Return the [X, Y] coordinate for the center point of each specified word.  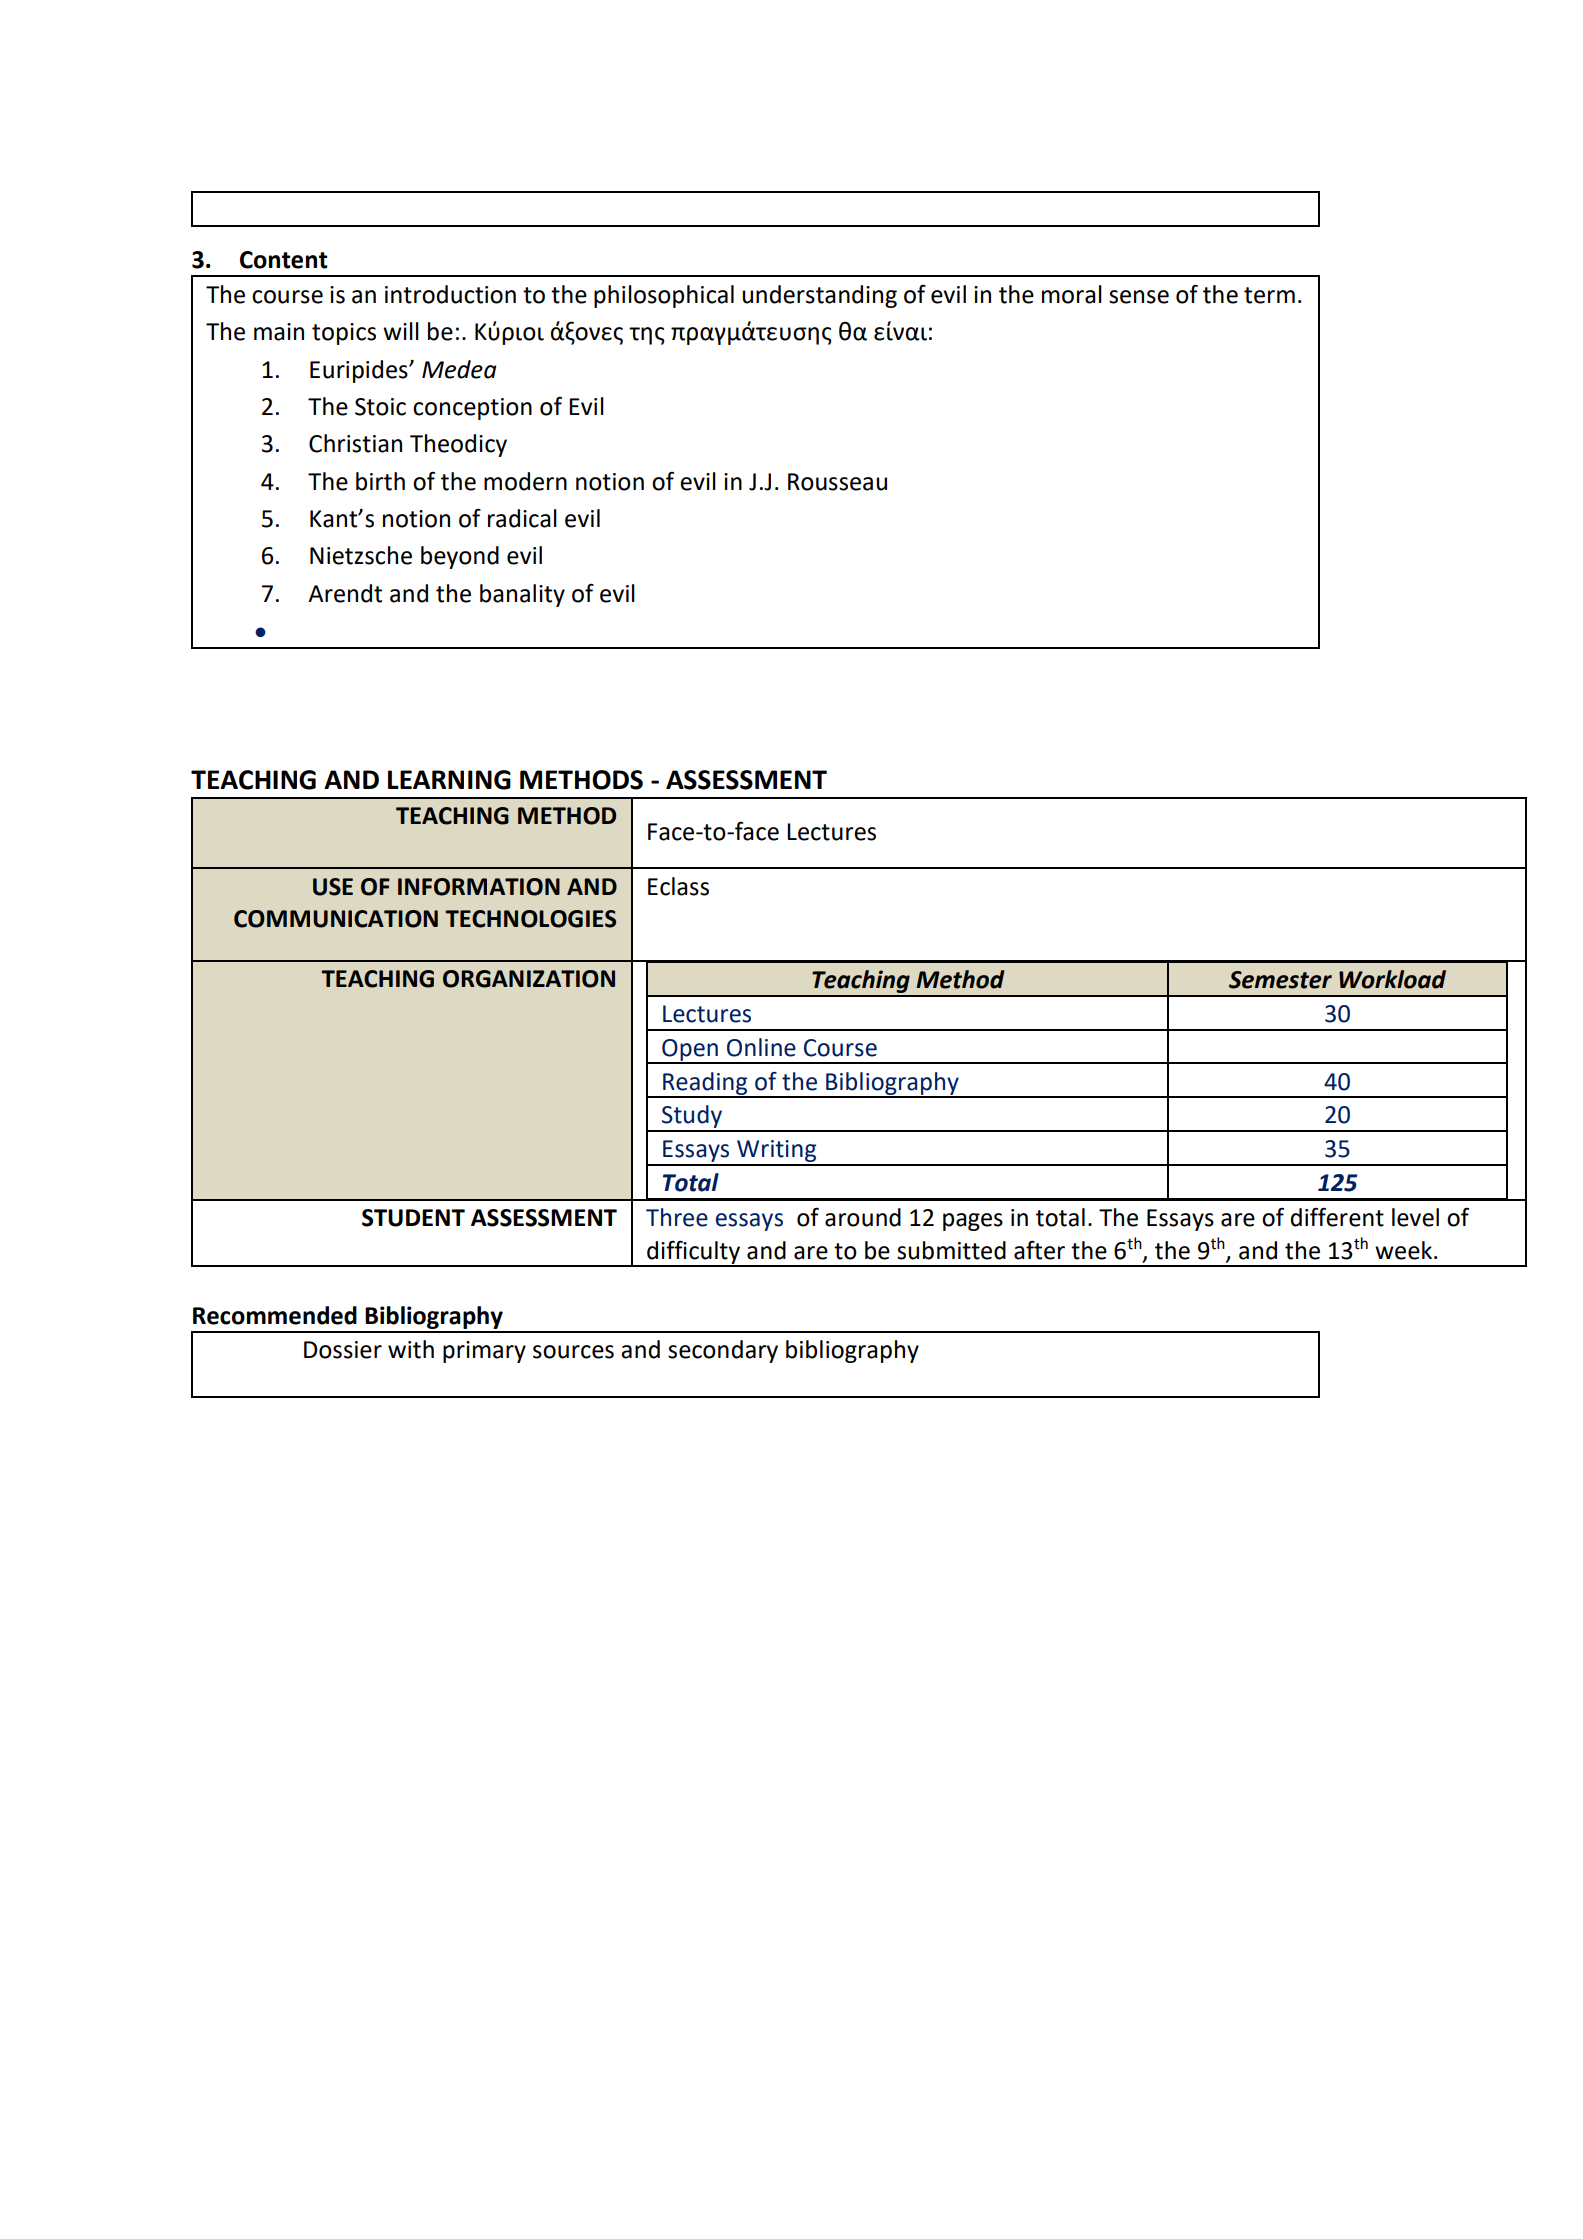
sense [1139, 297]
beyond [460, 557]
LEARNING [449, 780]
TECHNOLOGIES [530, 919]
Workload [1392, 979]
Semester [1280, 980]
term [1269, 295]
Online [761, 1047]
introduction [450, 294]
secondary [723, 1351]
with [411, 1349]
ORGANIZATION [529, 979]
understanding [819, 296]
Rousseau [837, 482]
